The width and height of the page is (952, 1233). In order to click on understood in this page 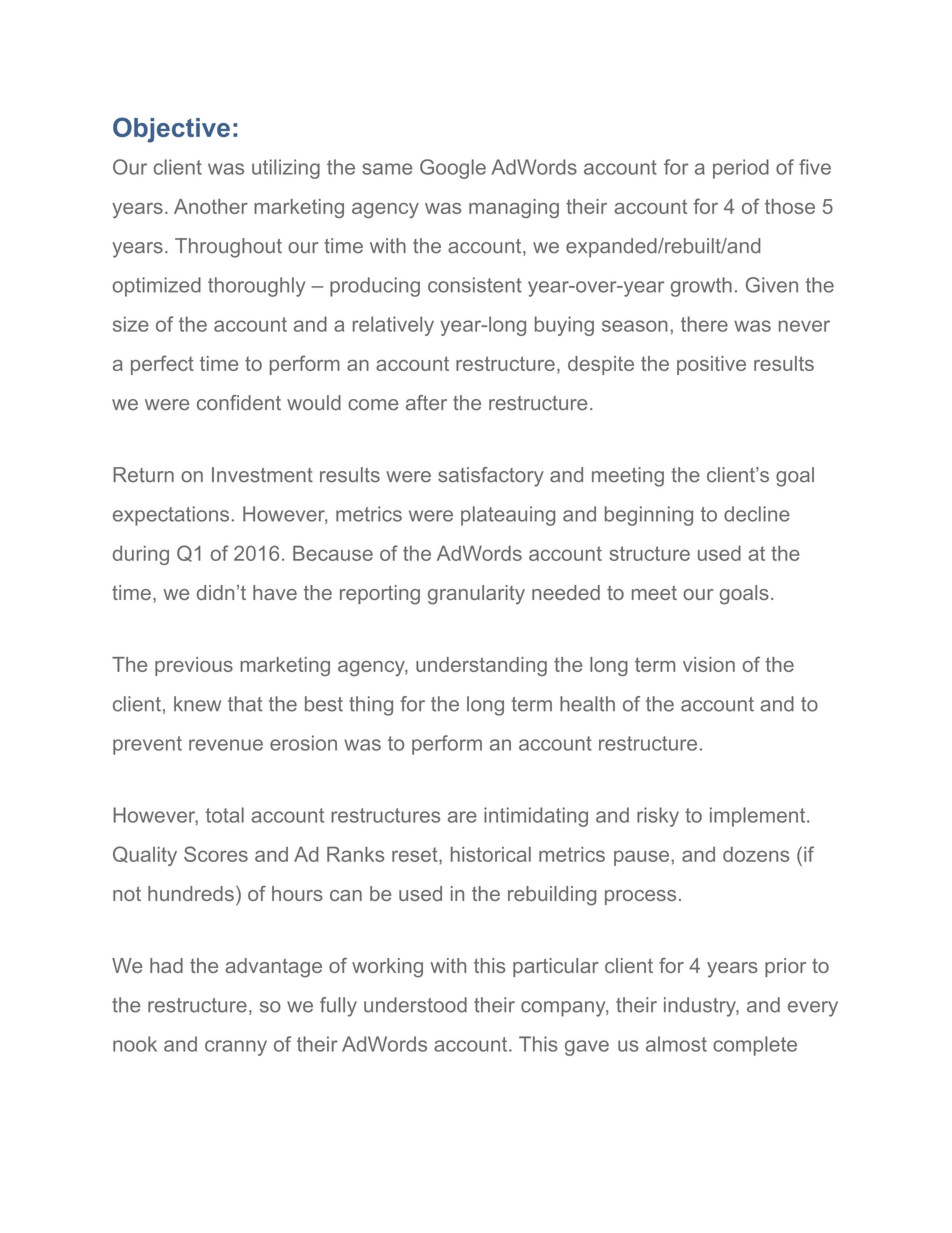, I will do `click(415, 1005)`.
